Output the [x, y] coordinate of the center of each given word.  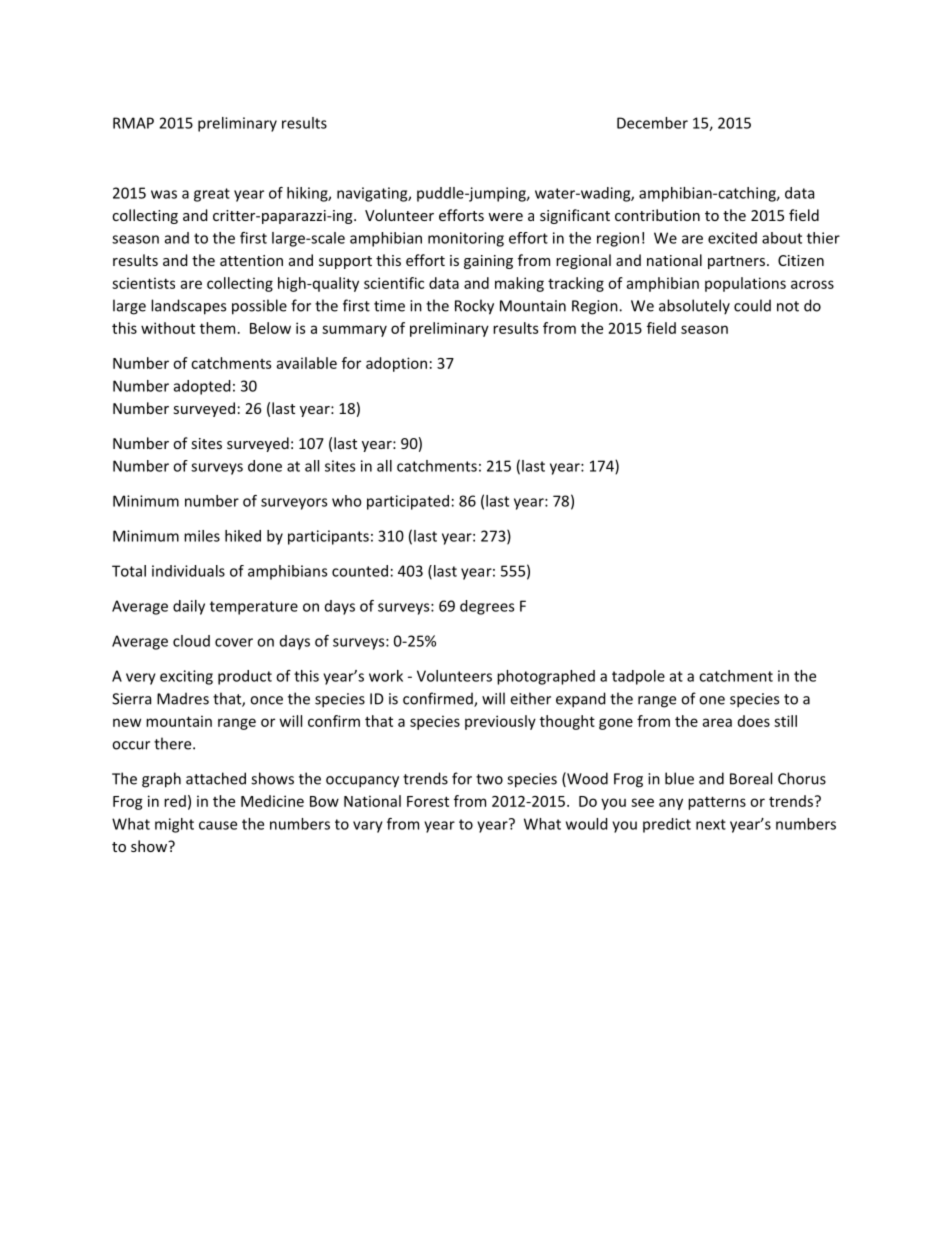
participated [408, 502]
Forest [428, 801]
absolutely [694, 307]
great [212, 195]
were [505, 217]
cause [218, 825]
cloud [191, 641]
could [752, 305]
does [754, 721]
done [265, 466]
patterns [717, 803]
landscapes [188, 307]
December [652, 123]
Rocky [474, 307]
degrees [487, 607]
